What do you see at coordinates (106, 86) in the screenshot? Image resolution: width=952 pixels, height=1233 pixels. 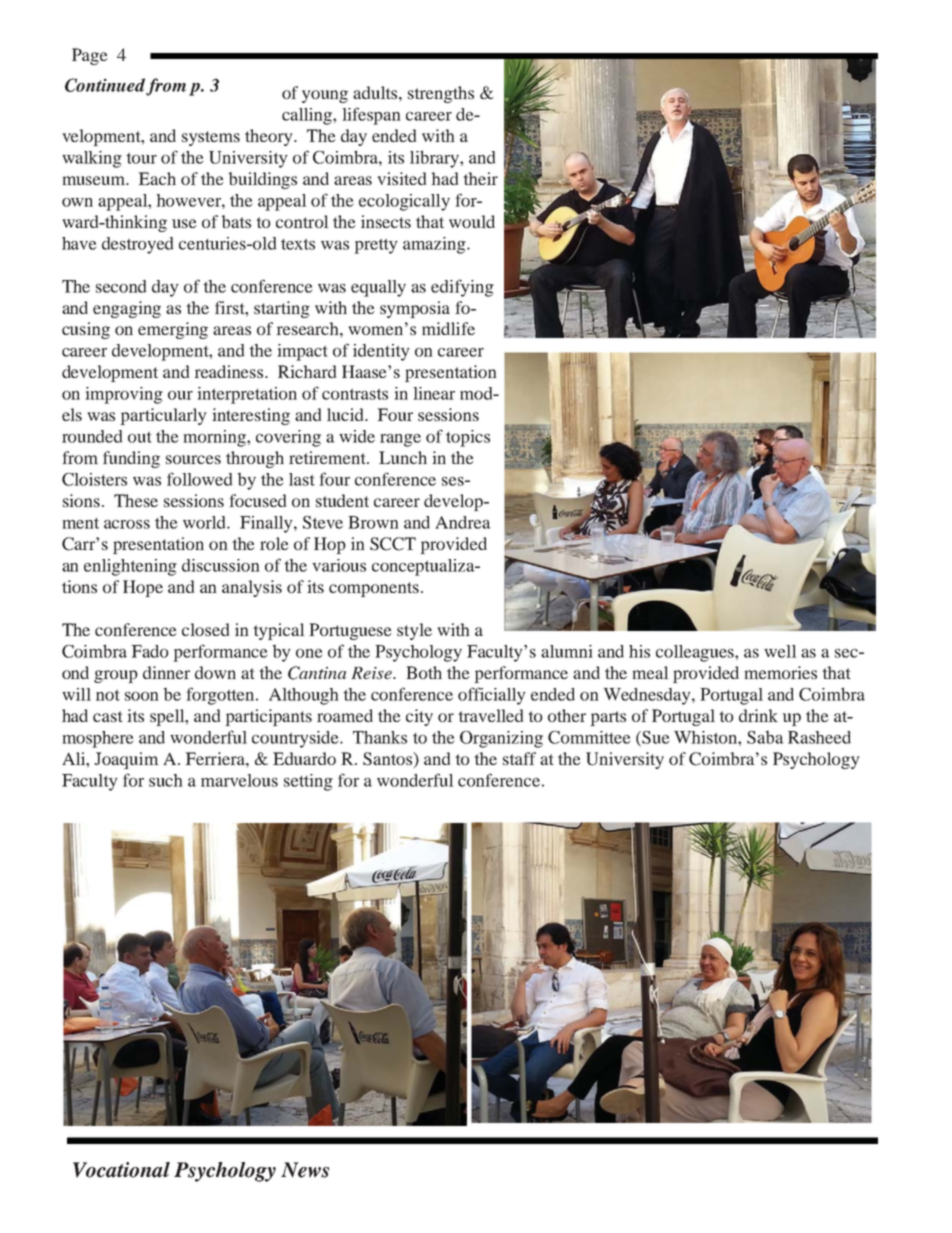 I see `Continued` at bounding box center [106, 86].
